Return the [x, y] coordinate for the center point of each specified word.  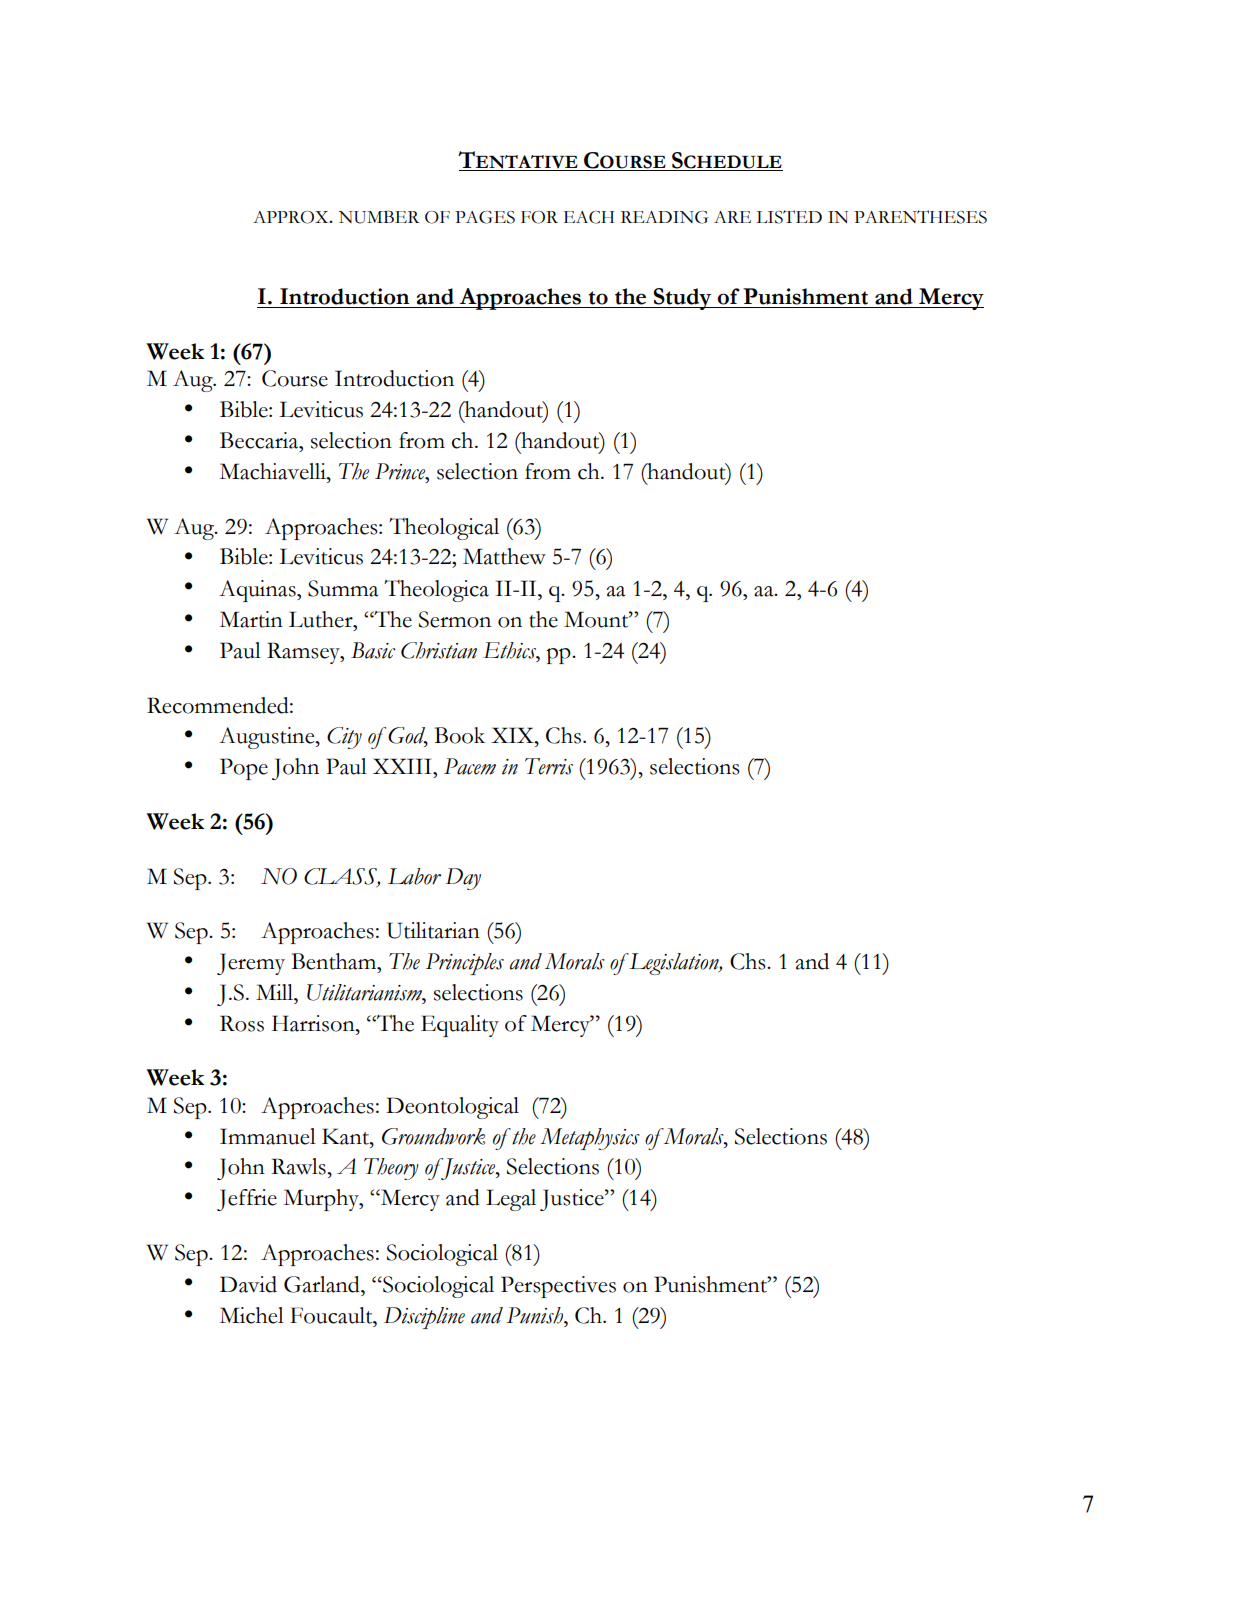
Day [463, 879]
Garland [323, 1284]
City [344, 738]
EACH [589, 217]
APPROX [292, 217]
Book [460, 735]
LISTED [789, 217]
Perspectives [558, 1287]
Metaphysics [590, 1139]
